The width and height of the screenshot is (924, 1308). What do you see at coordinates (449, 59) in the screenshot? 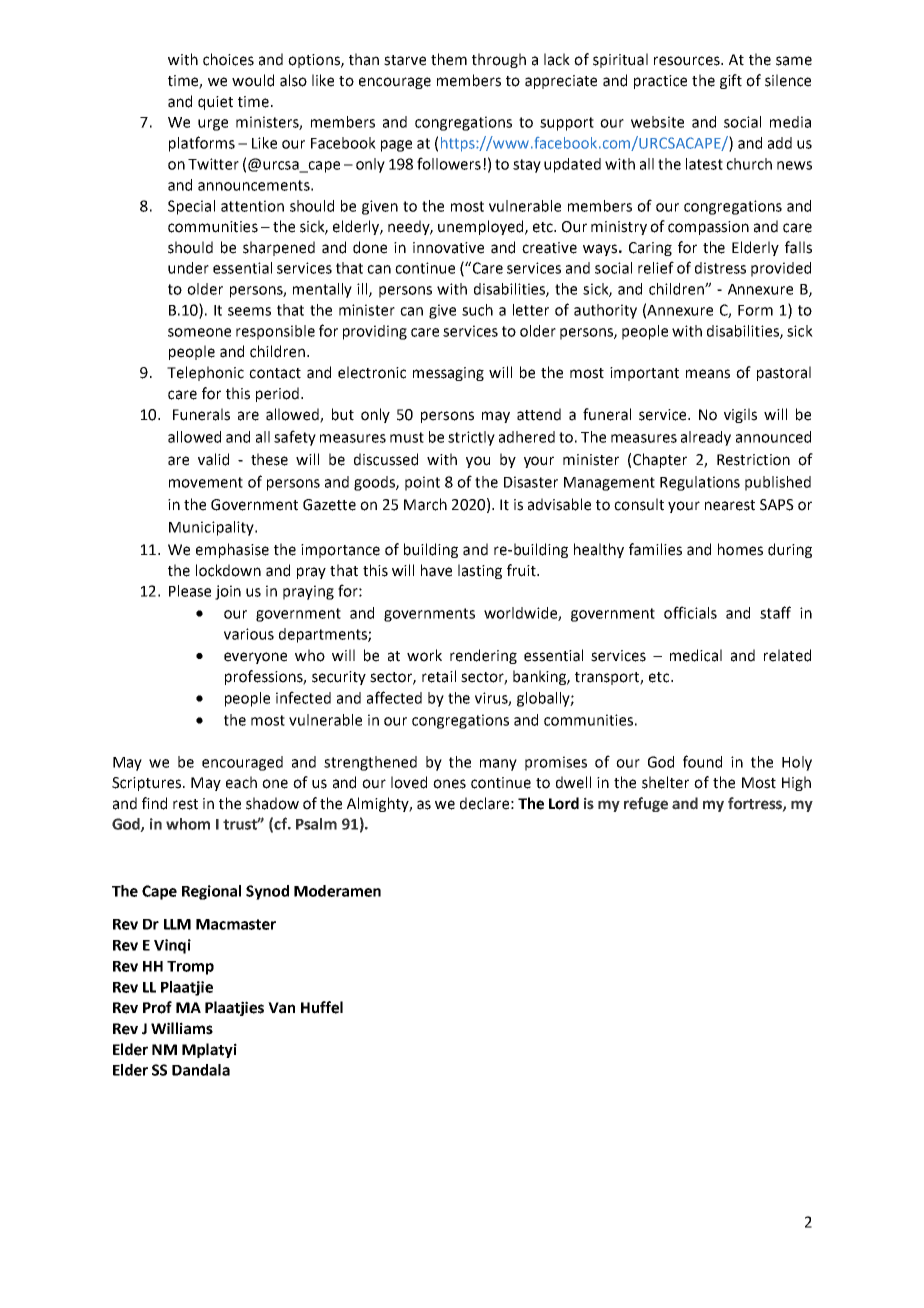
I see `them` at bounding box center [449, 59].
